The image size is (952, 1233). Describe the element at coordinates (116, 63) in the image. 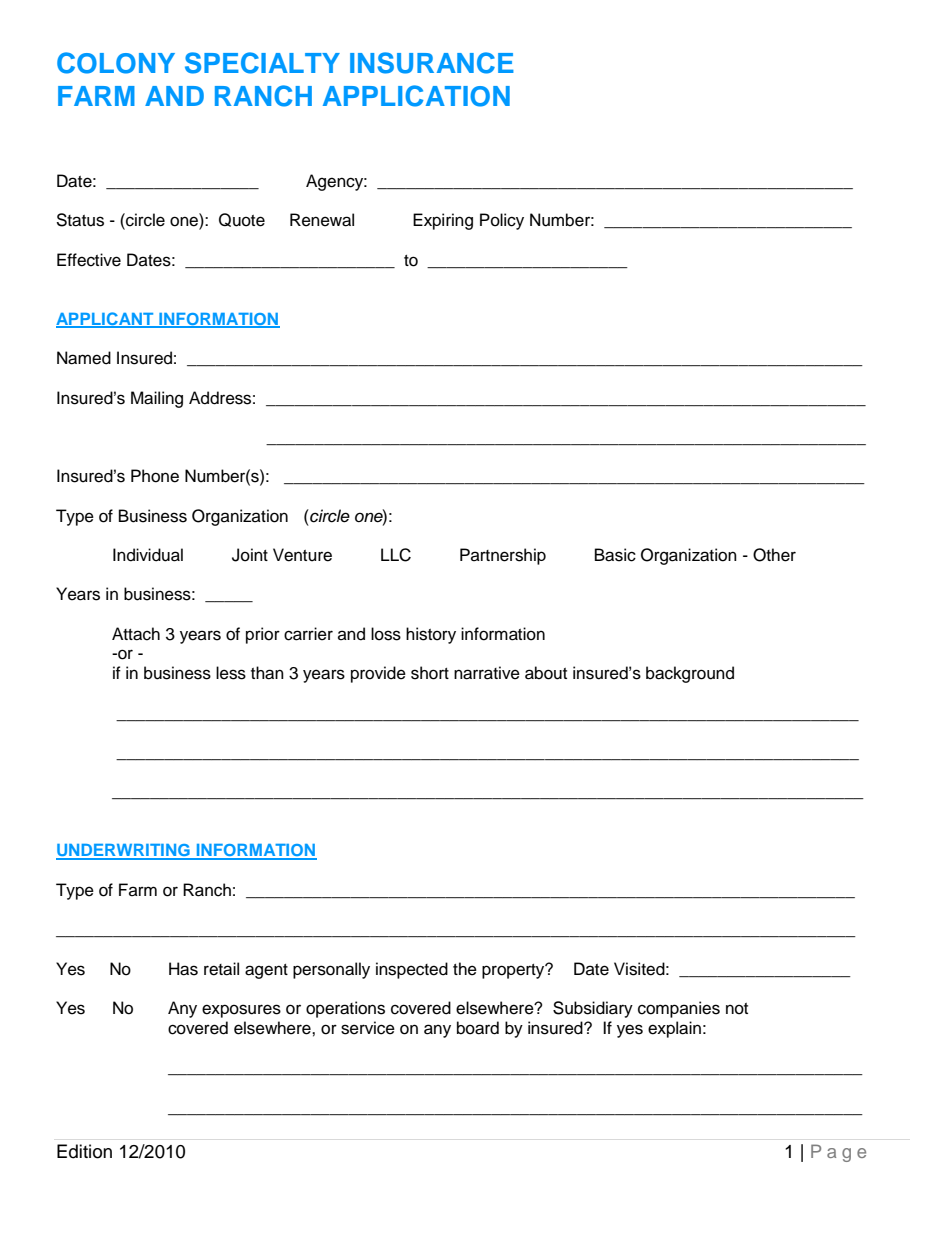

I see `COLONY` at that location.
